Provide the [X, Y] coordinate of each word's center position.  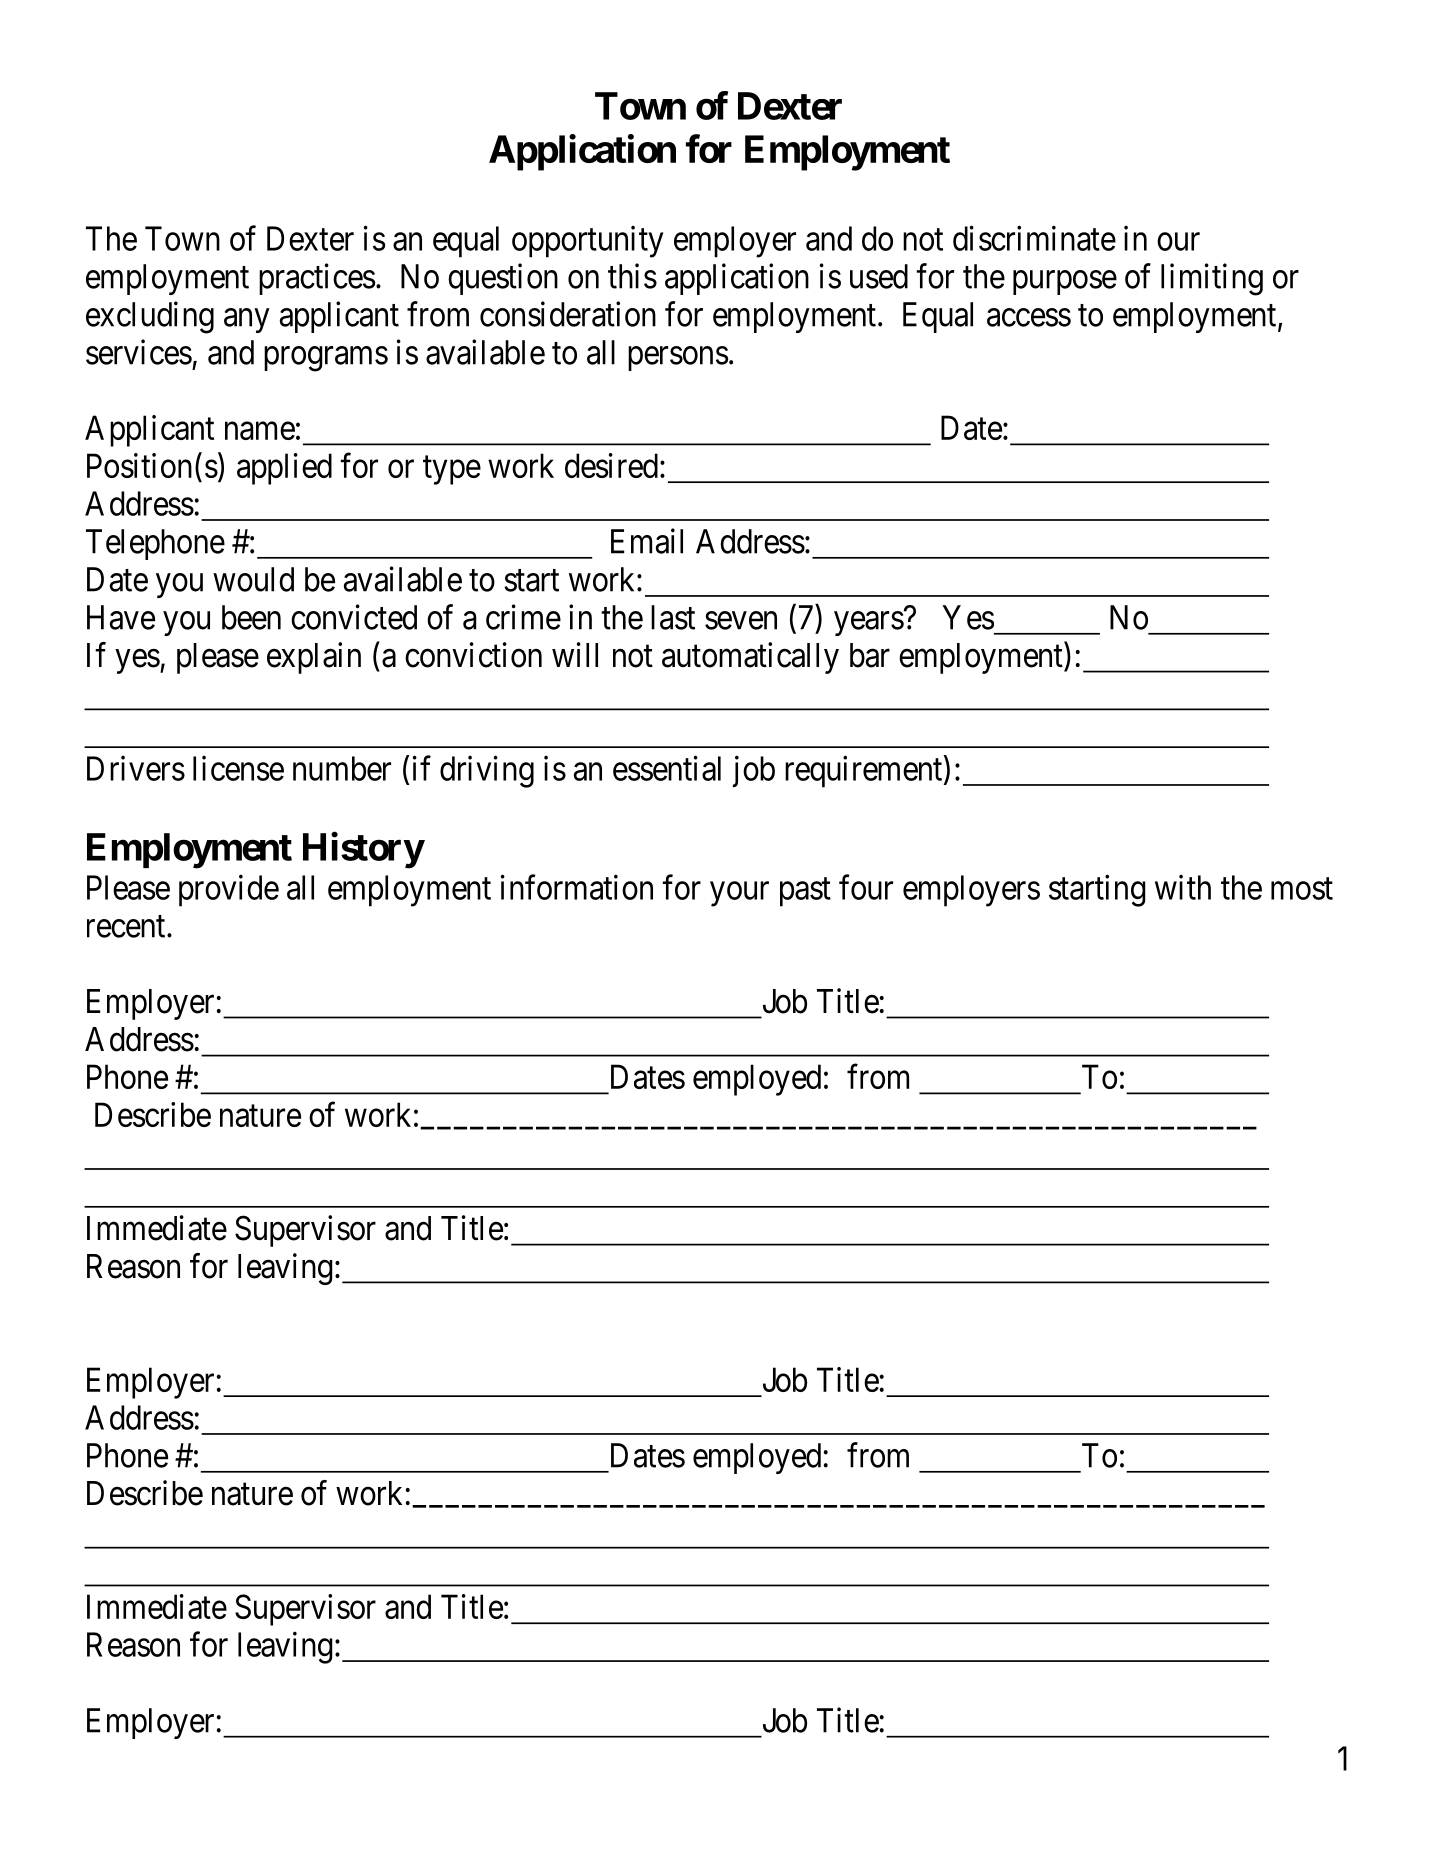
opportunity [587, 242]
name [260, 431]
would [253, 579]
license [238, 768]
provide [229, 891]
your [739, 894]
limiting [1212, 279]
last [673, 617]
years [869, 624]
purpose [1065, 283]
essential [667, 768]
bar [870, 655]
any [246, 321]
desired [611, 465]
